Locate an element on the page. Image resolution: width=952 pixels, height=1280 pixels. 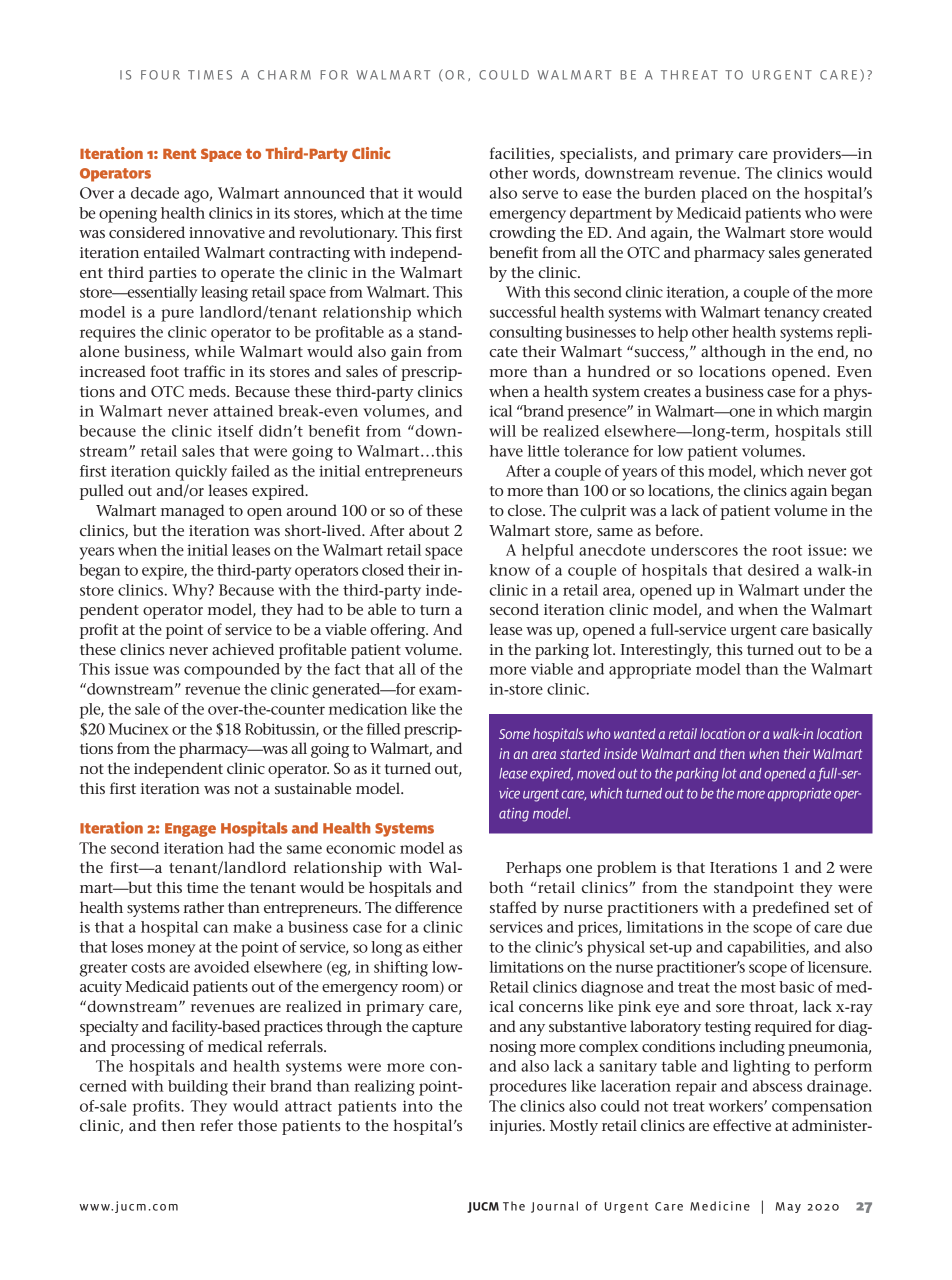
inside is located at coordinates (620, 753).
